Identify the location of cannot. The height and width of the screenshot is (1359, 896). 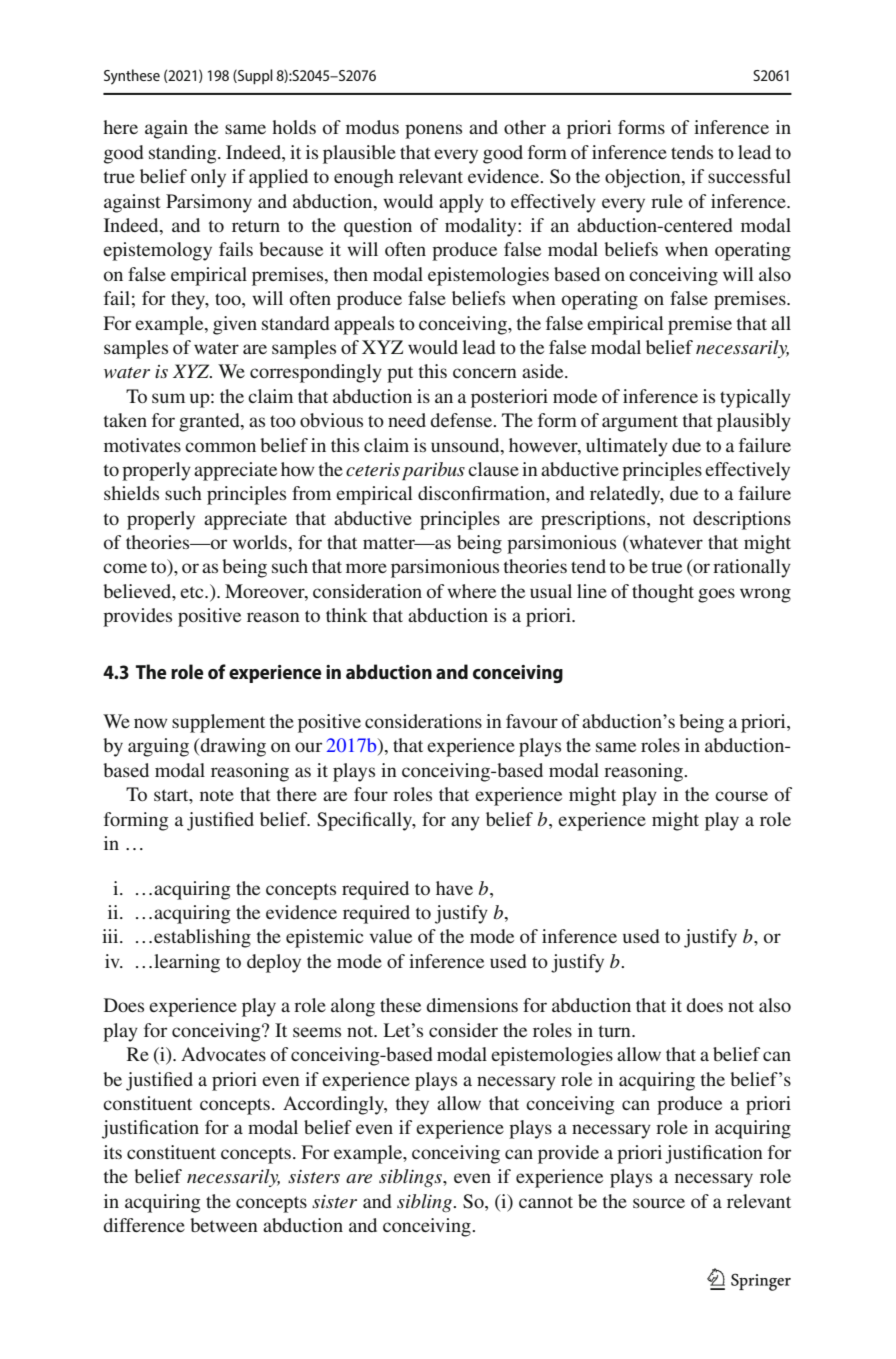
(546, 1202).
